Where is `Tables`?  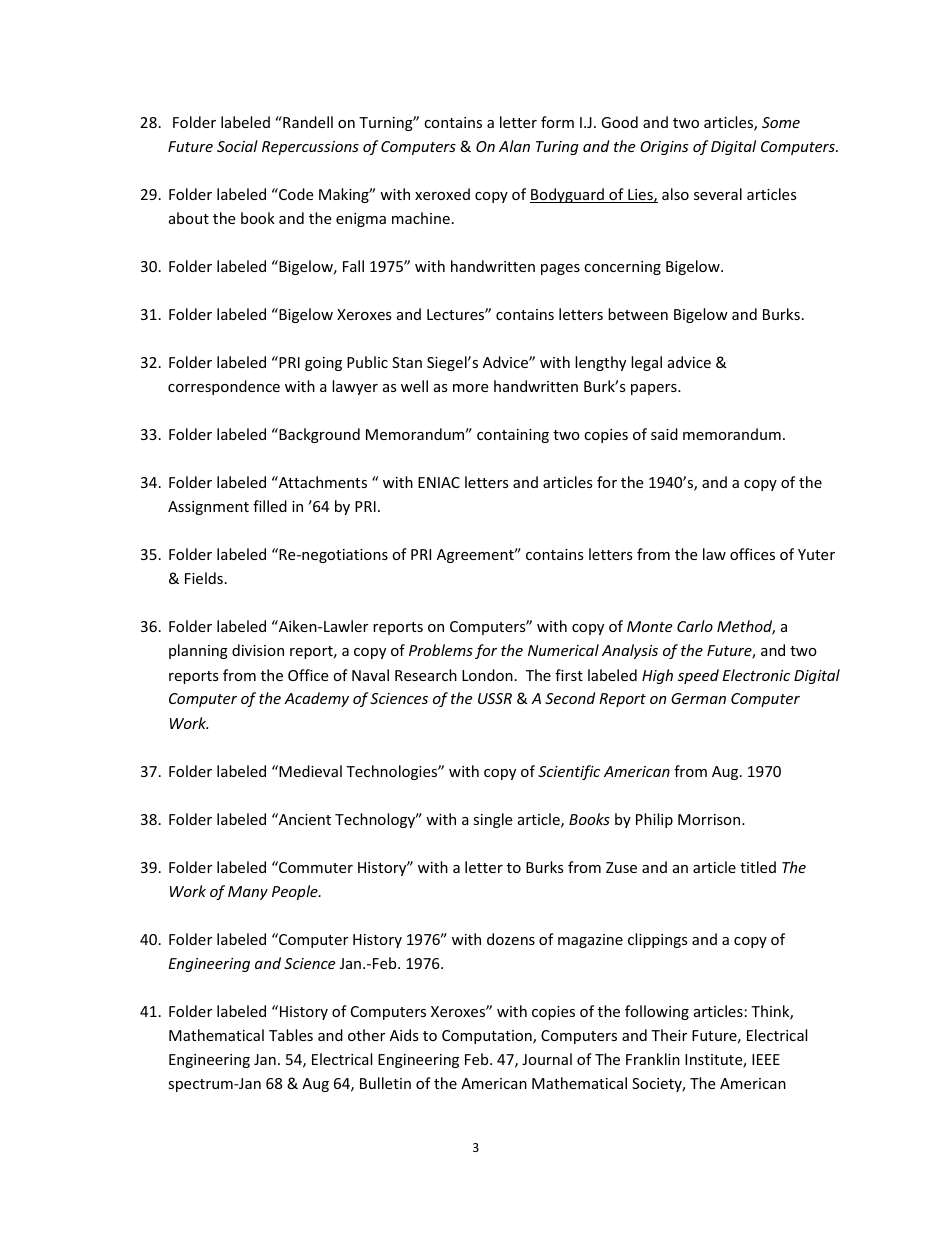 Tables is located at coordinates (291, 1035).
